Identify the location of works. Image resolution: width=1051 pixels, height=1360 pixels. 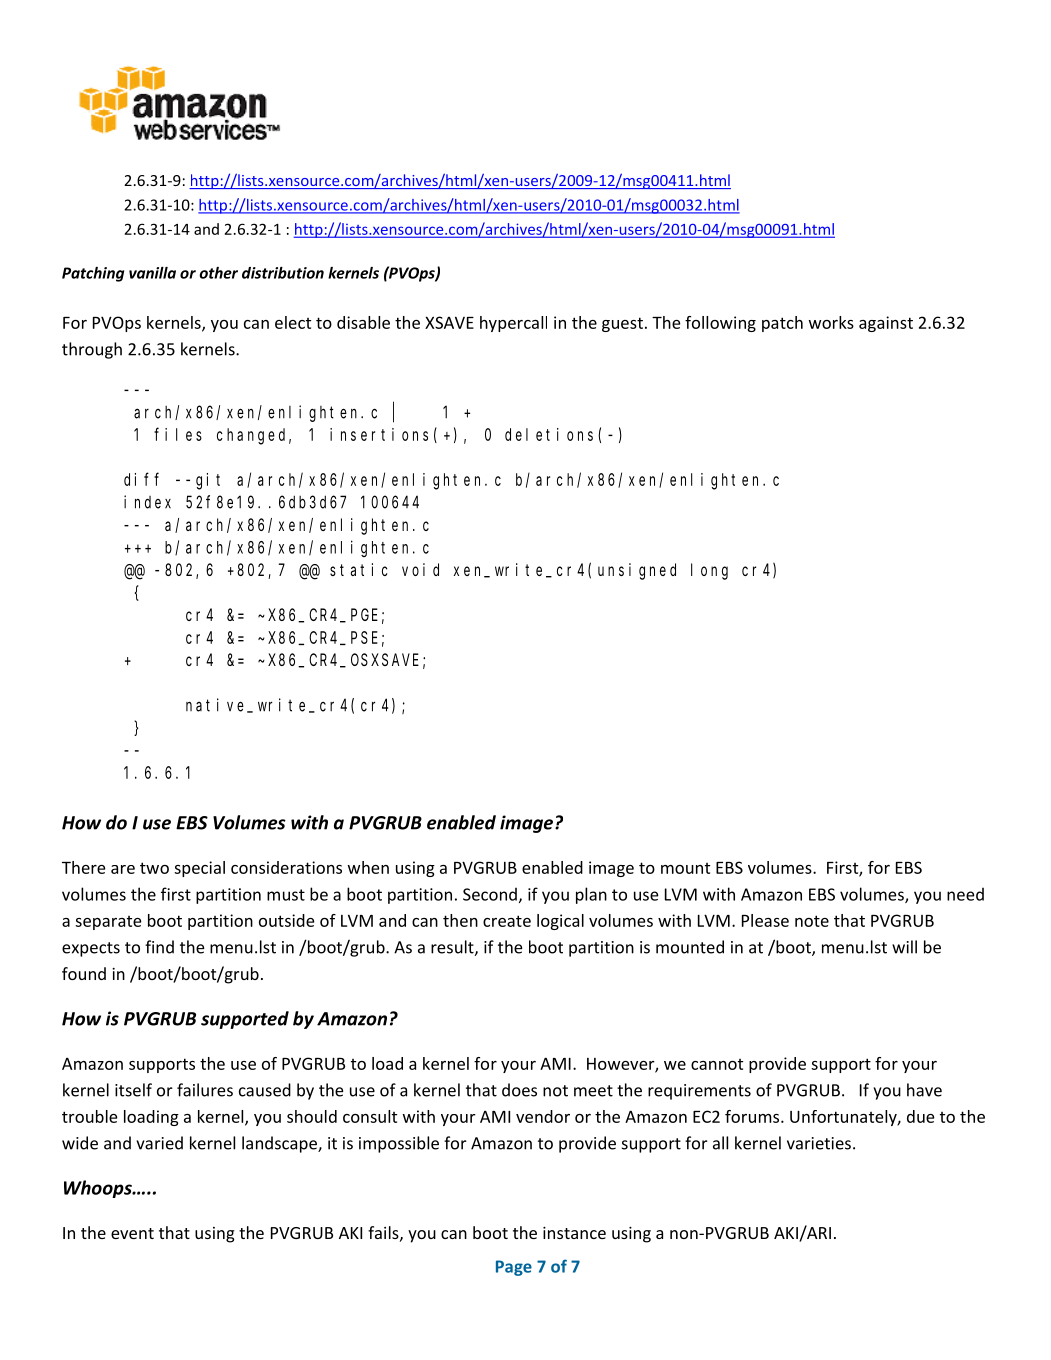
(831, 322).
